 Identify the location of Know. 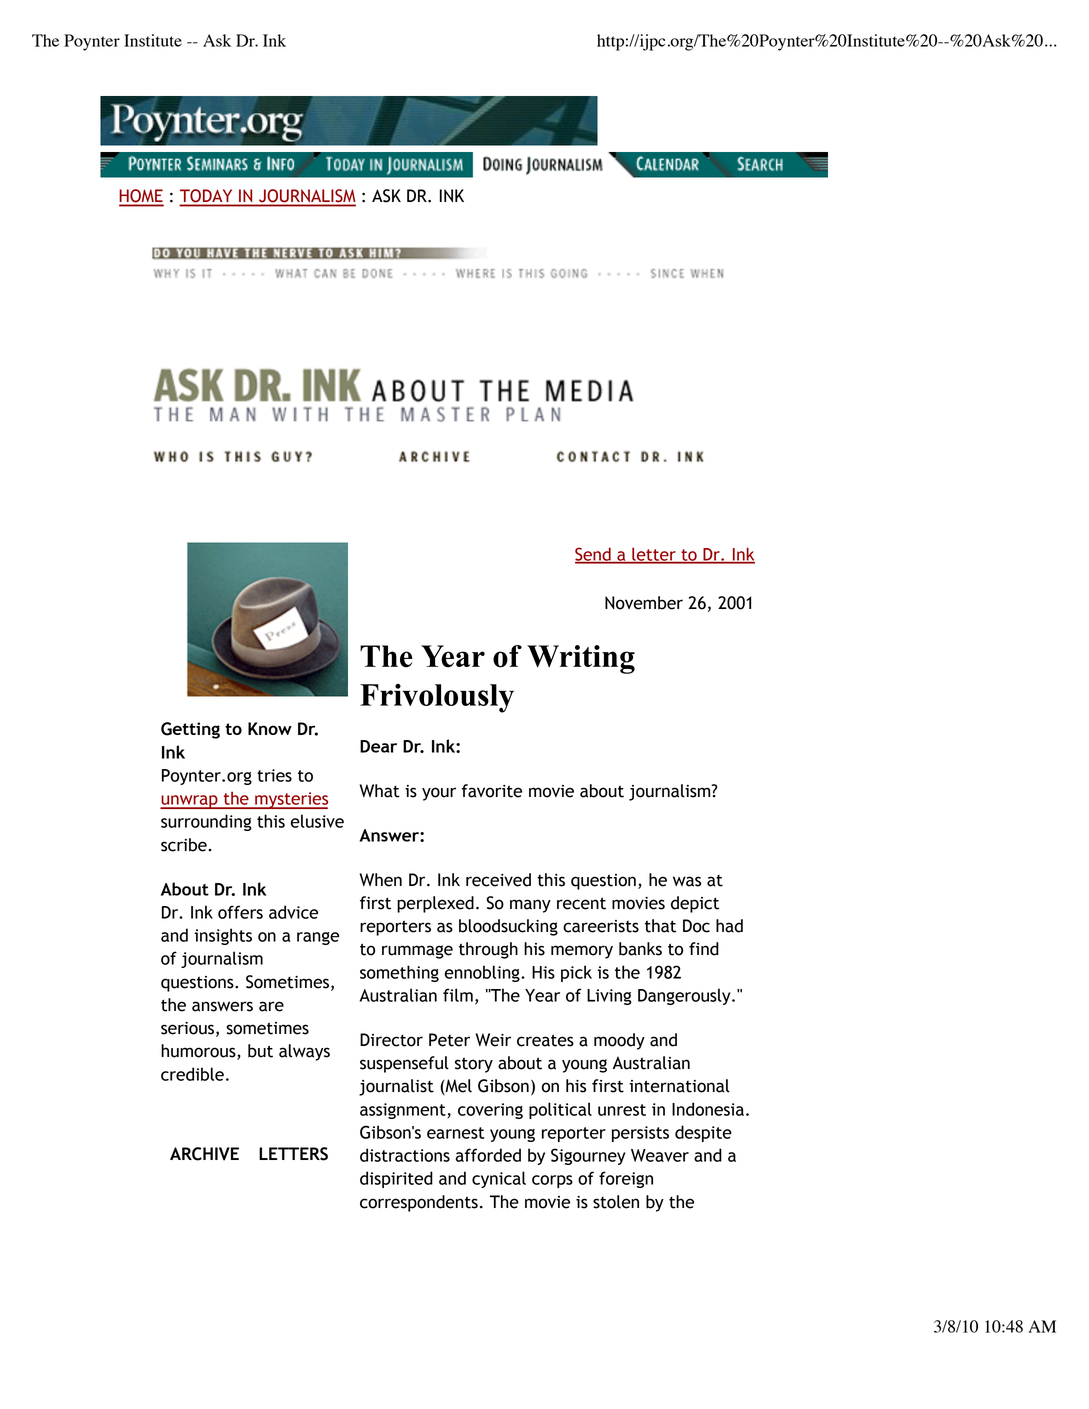
(270, 728).
